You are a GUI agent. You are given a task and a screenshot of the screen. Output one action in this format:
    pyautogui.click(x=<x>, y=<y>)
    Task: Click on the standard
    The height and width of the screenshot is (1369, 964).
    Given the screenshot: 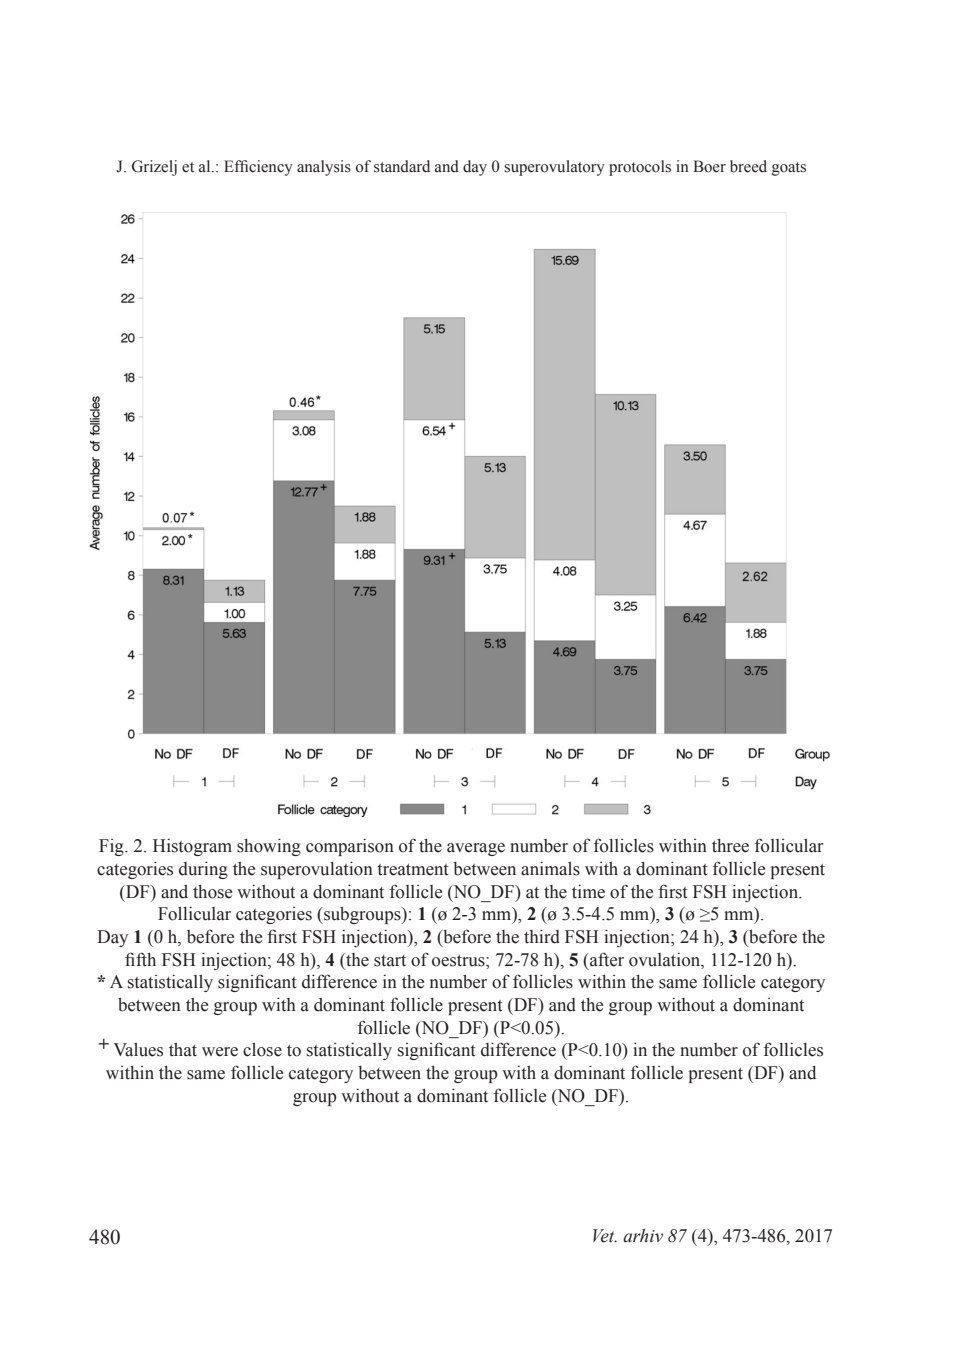 What is the action you would take?
    pyautogui.click(x=402, y=166)
